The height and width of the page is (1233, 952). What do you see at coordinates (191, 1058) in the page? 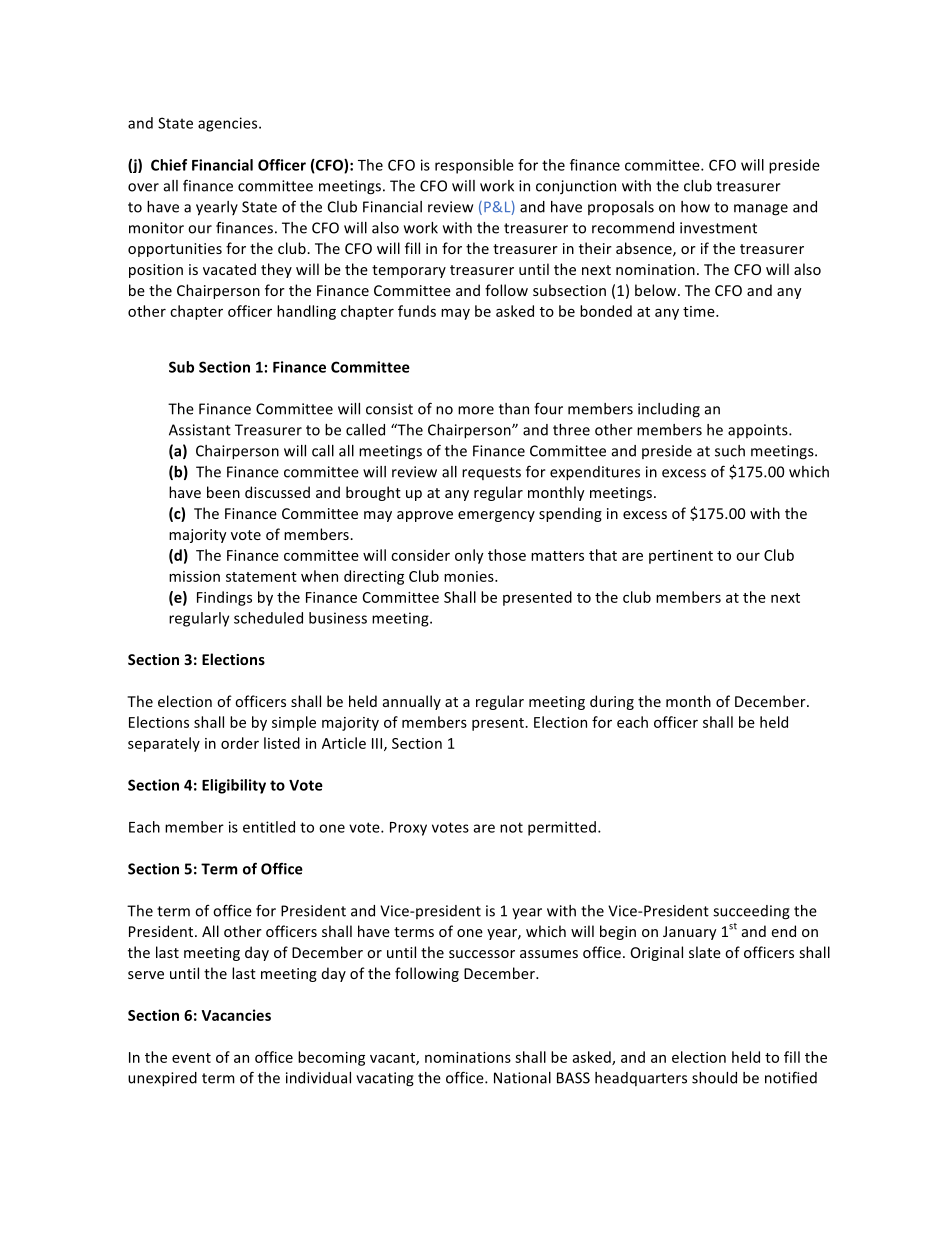
I see `event` at bounding box center [191, 1058].
